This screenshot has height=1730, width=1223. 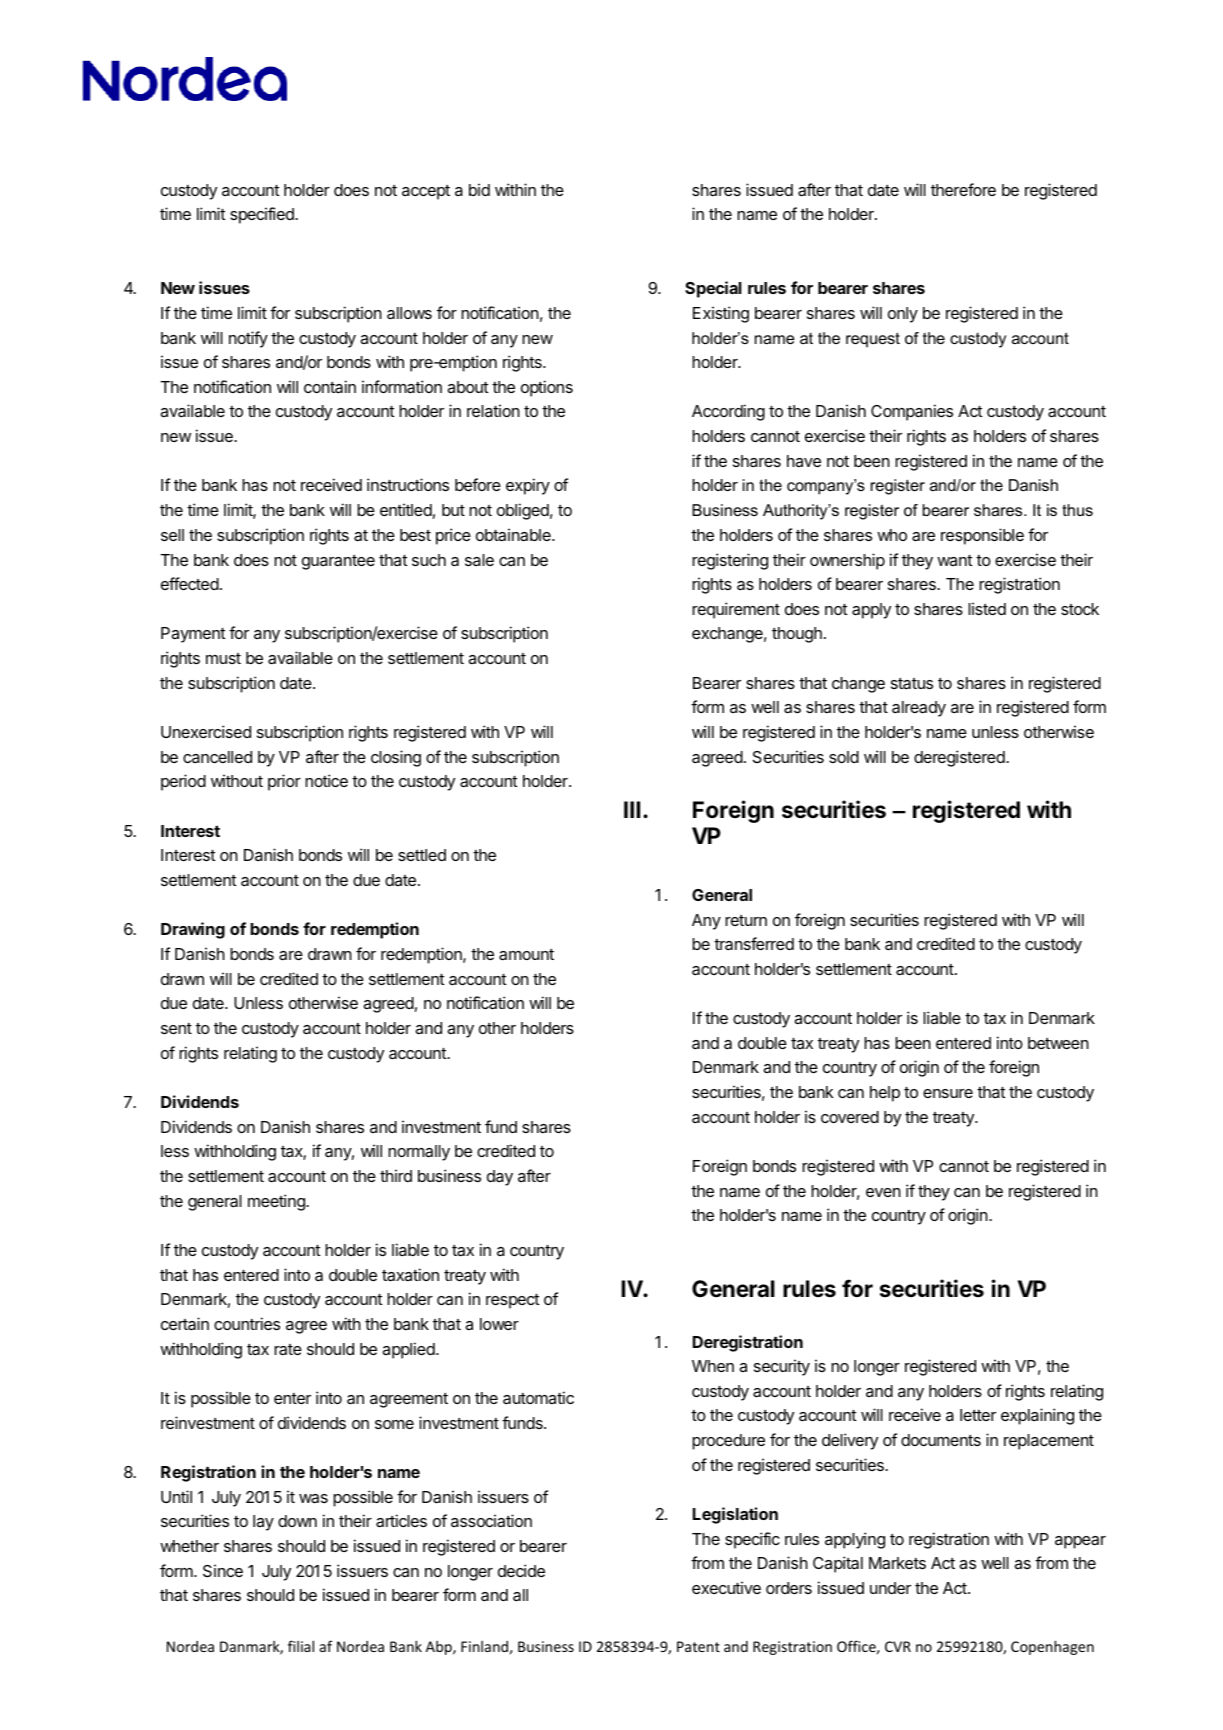 I want to click on requirement, so click(x=736, y=610).
